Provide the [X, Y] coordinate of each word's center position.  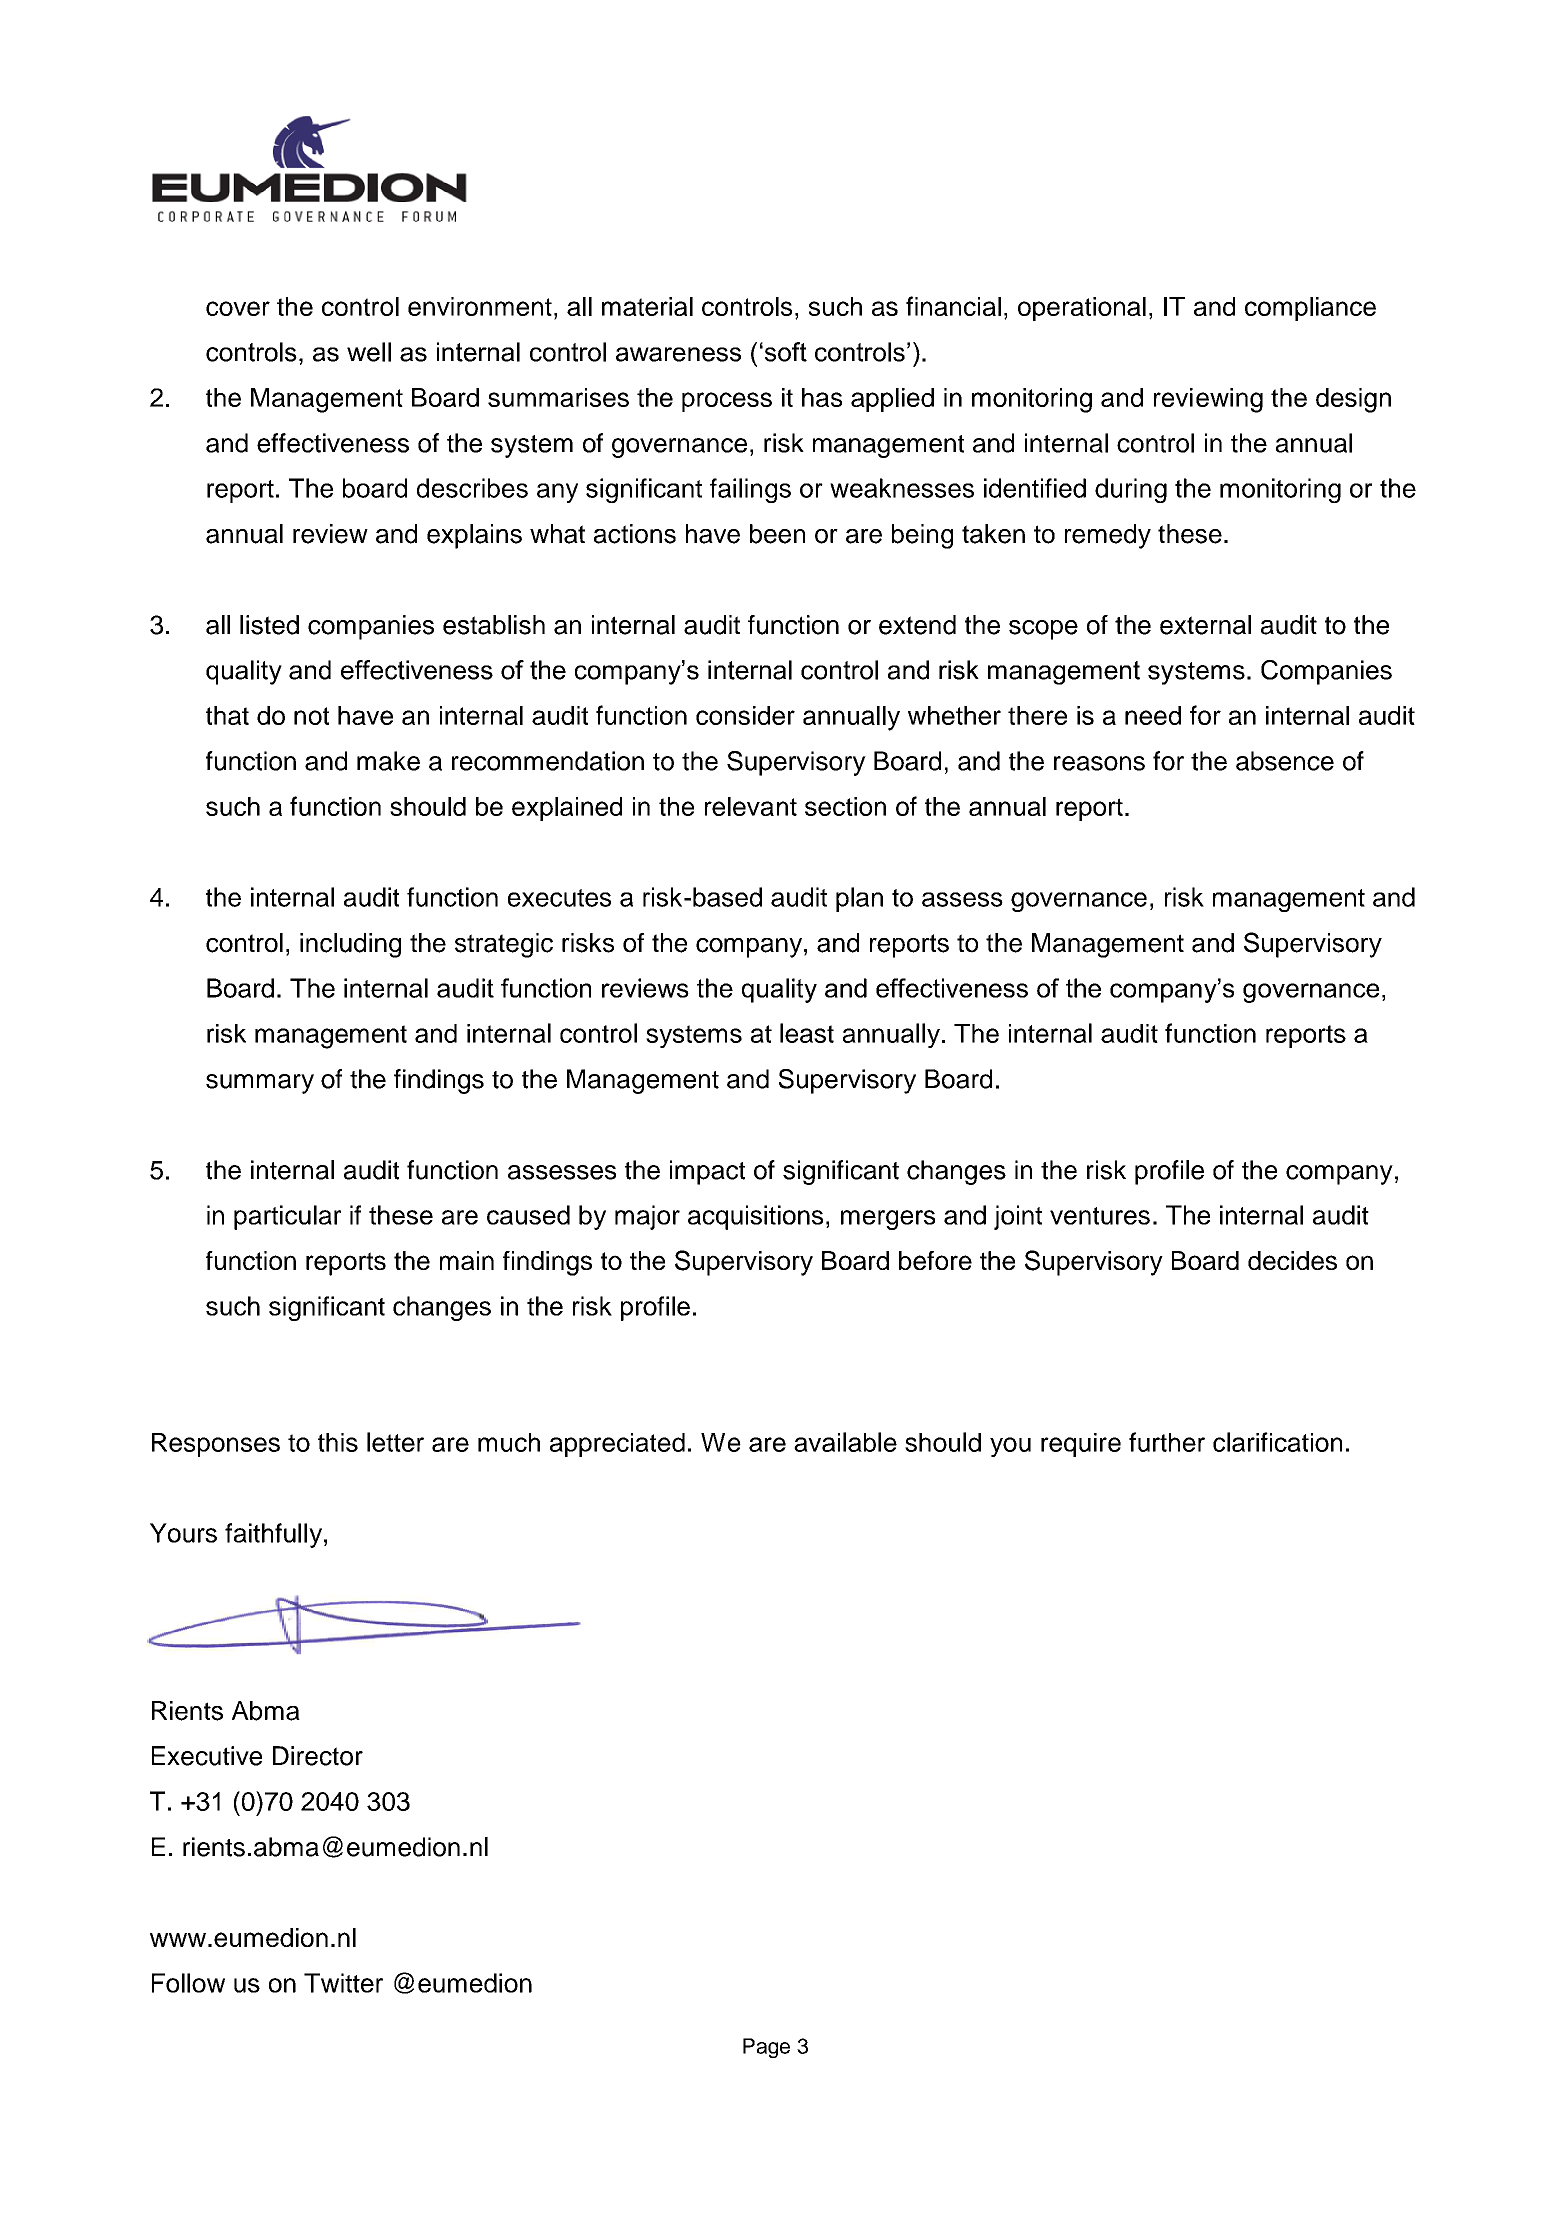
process [727, 402]
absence [1285, 761]
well [369, 352]
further [1167, 1442]
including [350, 945]
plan [859, 899]
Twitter [343, 1983]
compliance [1310, 309]
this [338, 1442]
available [845, 1442]
